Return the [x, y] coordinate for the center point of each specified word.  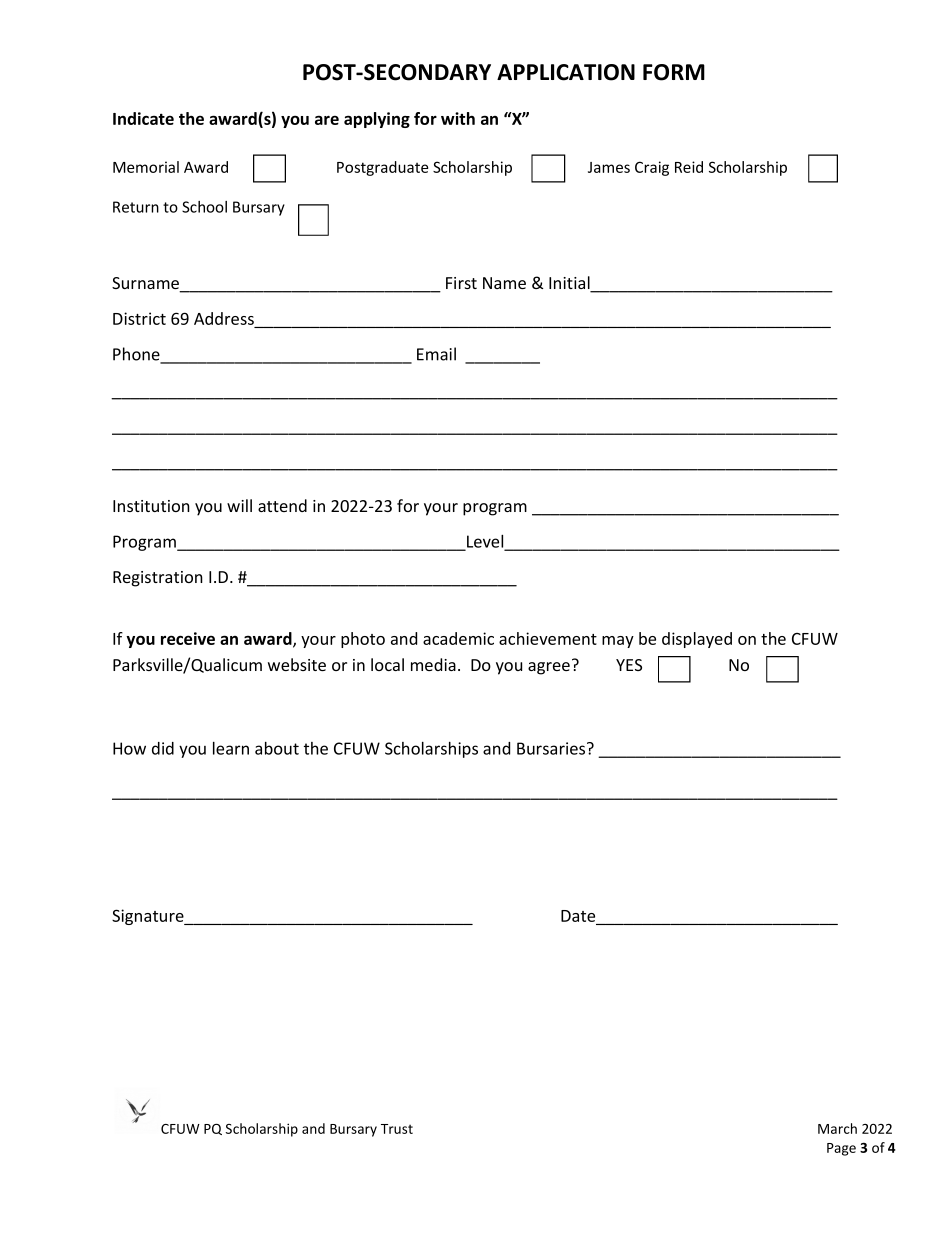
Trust [397, 1129]
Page [841, 1149]
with [458, 118]
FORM [674, 72]
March [837, 1128]
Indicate [143, 118]
